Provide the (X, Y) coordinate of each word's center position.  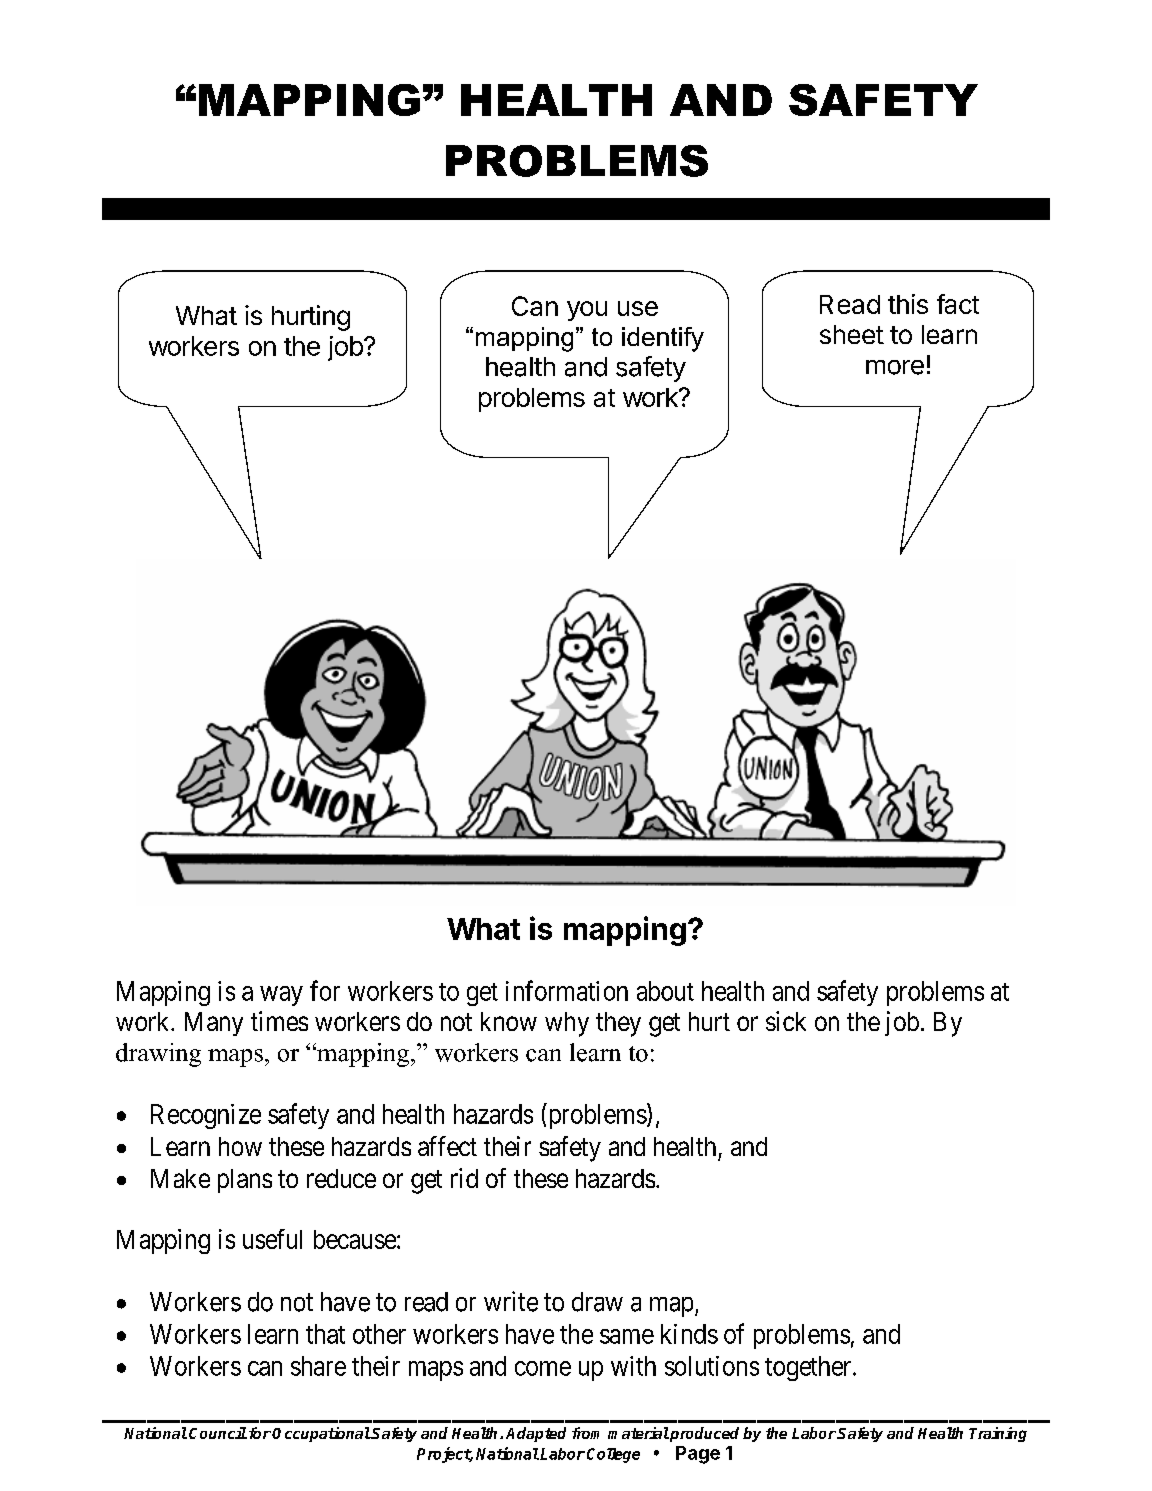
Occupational (321, 1434)
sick (786, 1021)
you (587, 311)
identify (663, 339)
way (281, 996)
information (567, 990)
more (895, 367)
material (638, 1433)
